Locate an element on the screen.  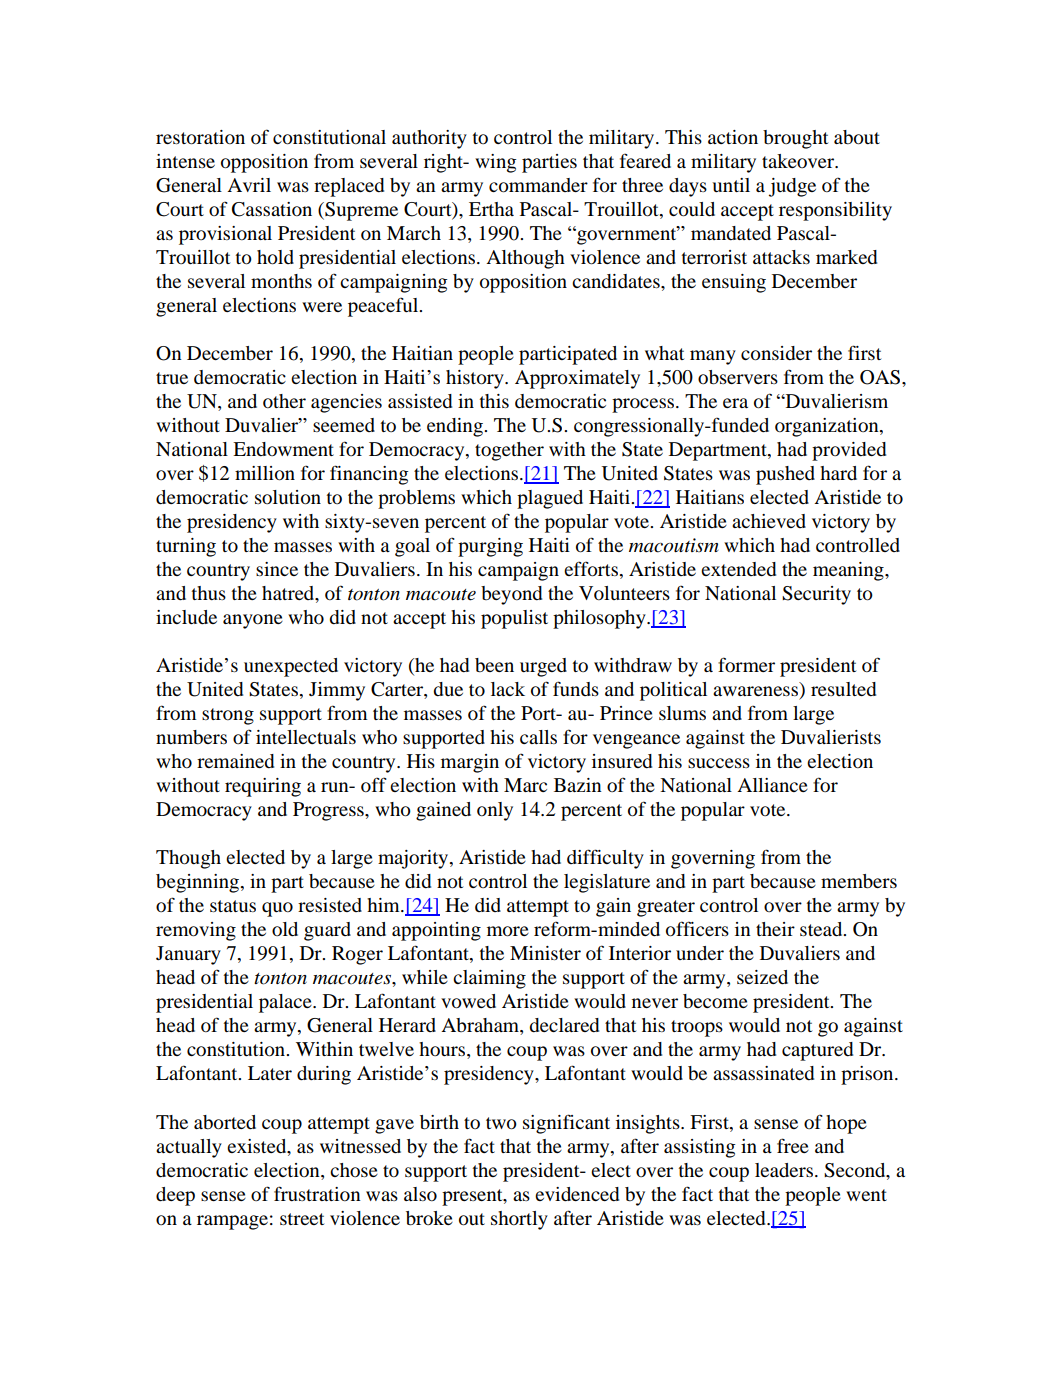
awareness is located at coordinates (755, 691).
